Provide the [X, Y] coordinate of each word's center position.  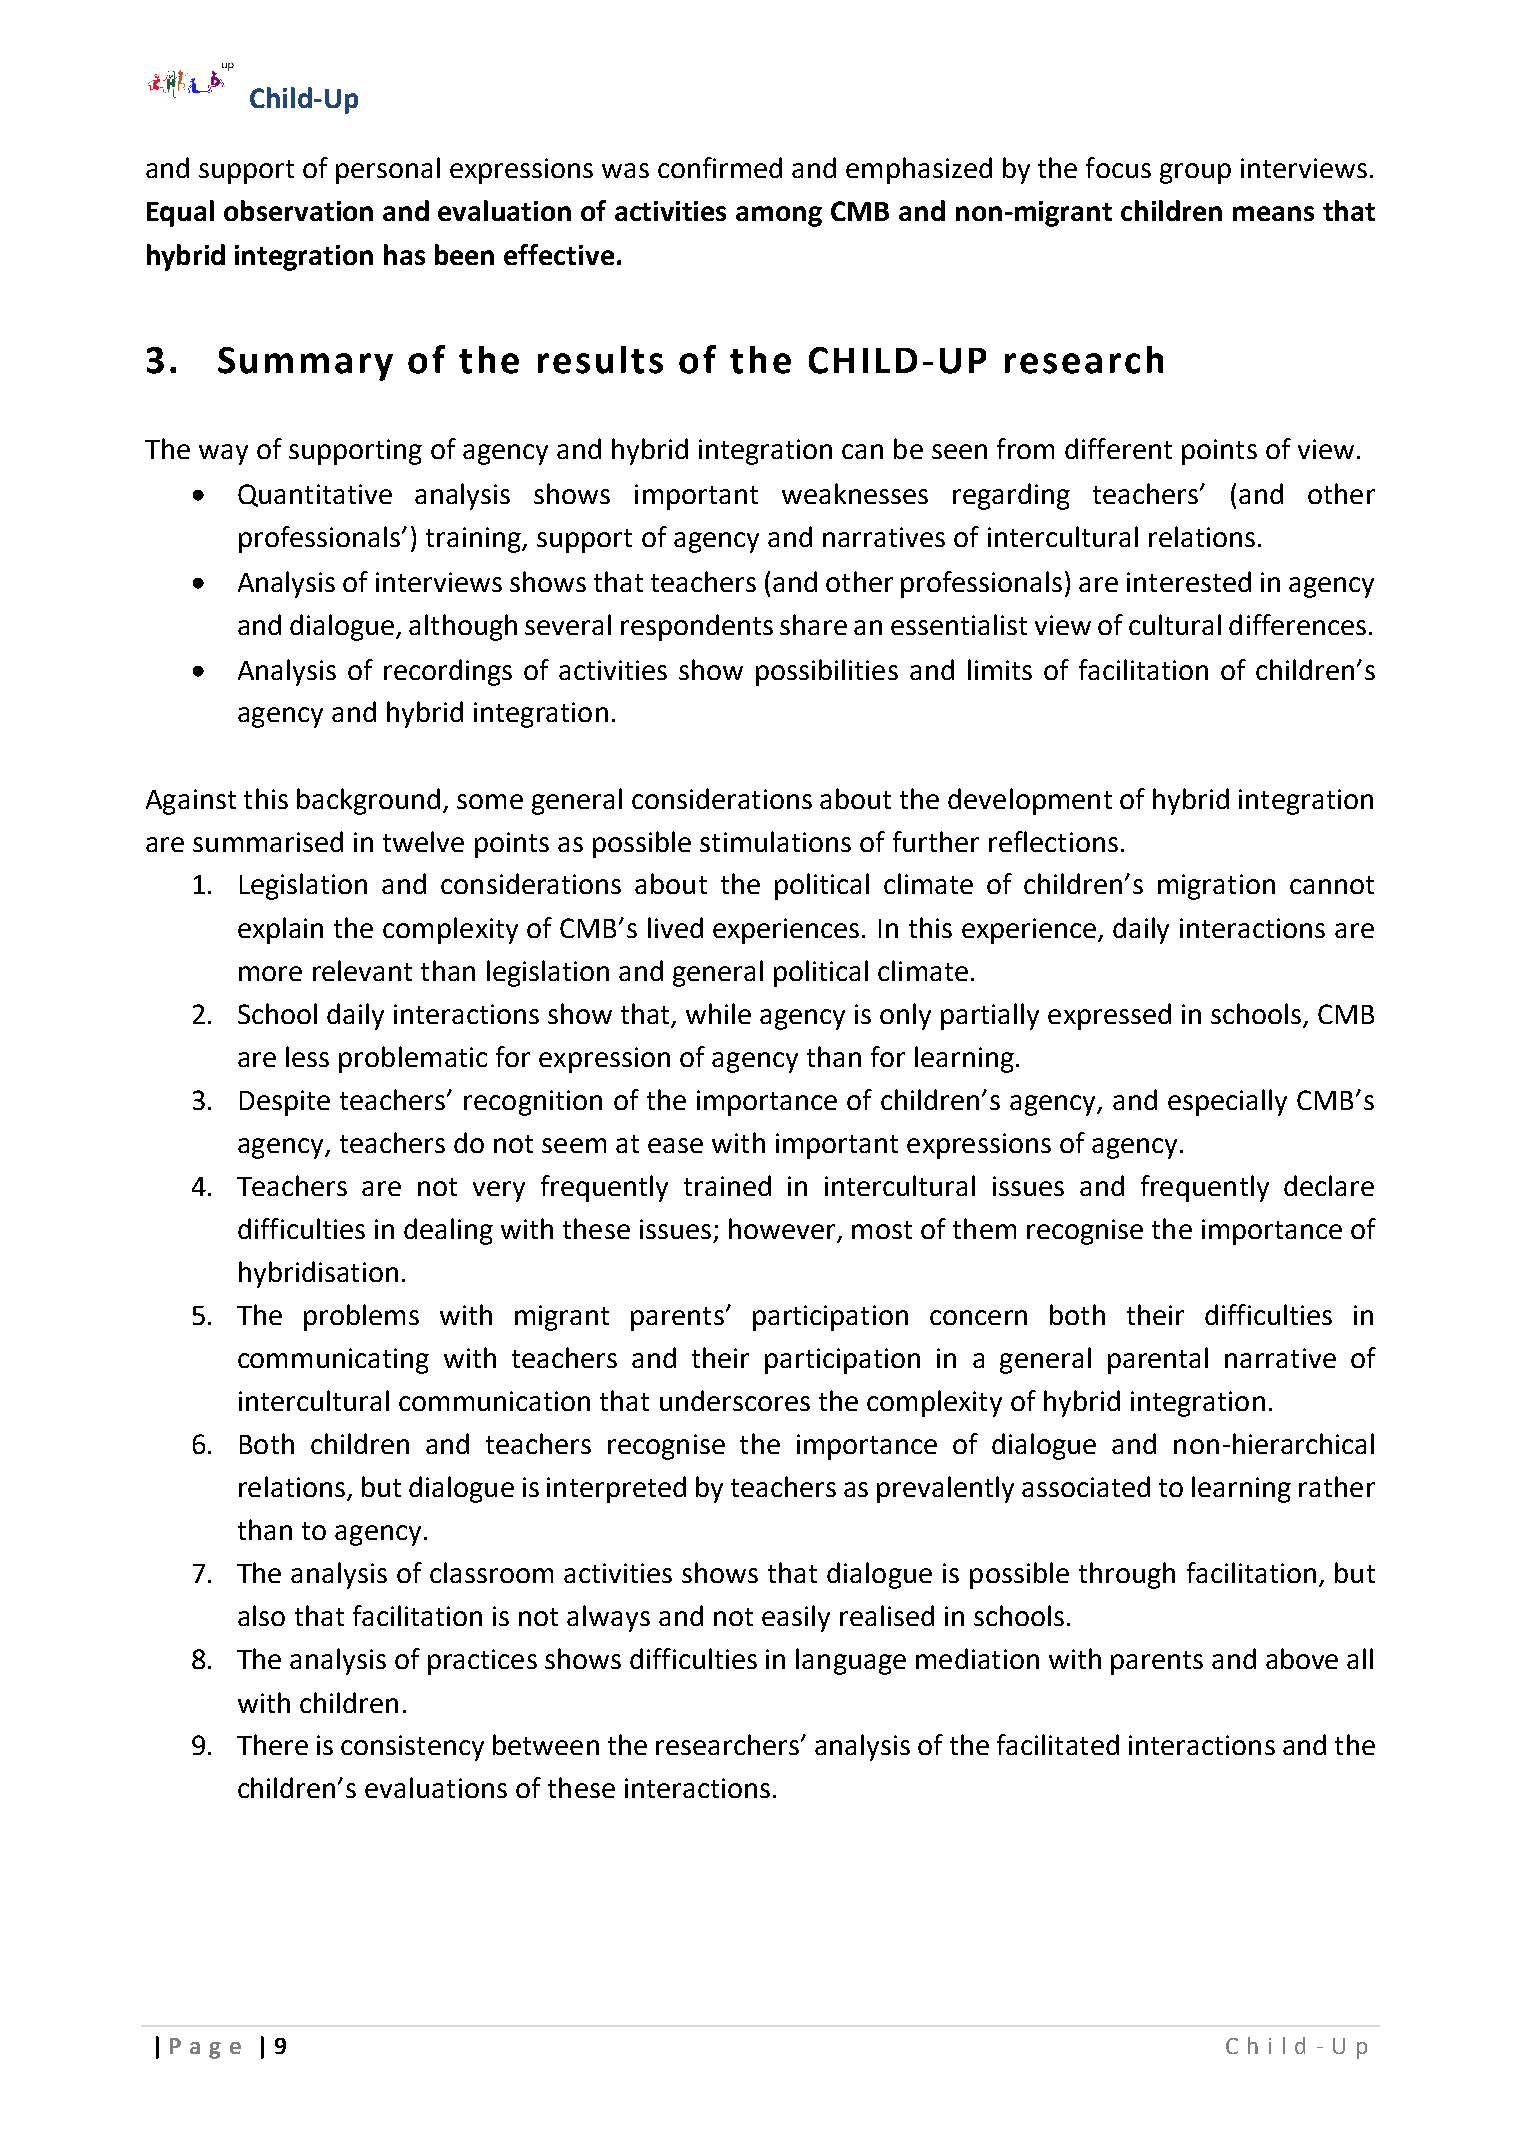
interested [1189, 581]
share [813, 624]
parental [1158, 1360]
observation [298, 210]
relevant [362, 970]
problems [361, 1317]
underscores [735, 1400]
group [1195, 173]
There [272, 1744]
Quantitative [315, 495]
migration [1216, 887]
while [718, 1013]
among [779, 216]
